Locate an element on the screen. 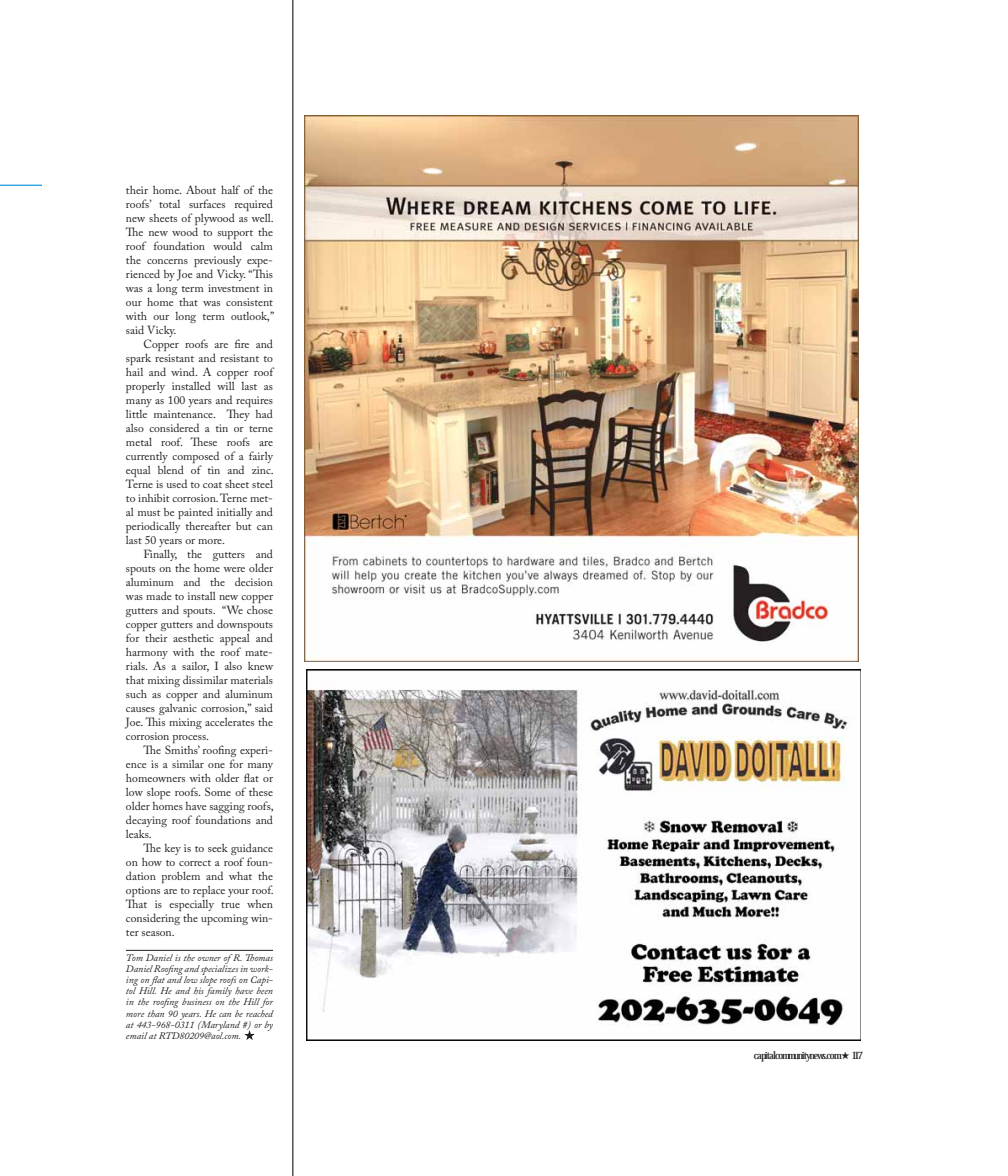 The image size is (1008, 1176). aesthetic is located at coordinates (193, 637).
